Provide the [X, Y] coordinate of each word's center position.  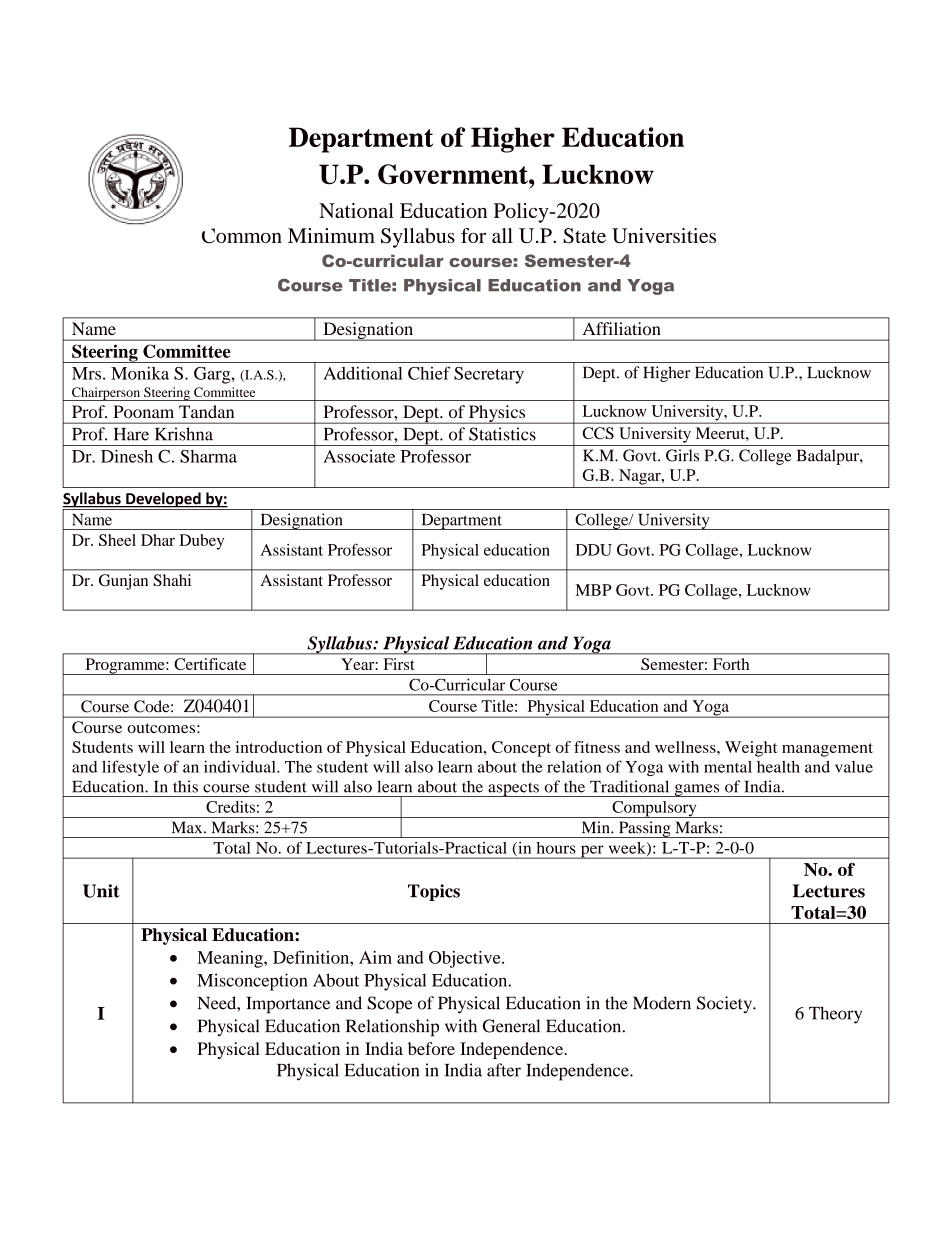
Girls [682, 455]
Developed [163, 501]
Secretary [489, 375]
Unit [101, 891]
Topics [434, 892]
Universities [664, 236]
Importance [288, 1005]
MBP [593, 590]
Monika [140, 373]
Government [454, 174]
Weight [751, 749]
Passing [645, 829]
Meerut [721, 433]
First [399, 664]
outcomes [161, 728]
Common [242, 235]
